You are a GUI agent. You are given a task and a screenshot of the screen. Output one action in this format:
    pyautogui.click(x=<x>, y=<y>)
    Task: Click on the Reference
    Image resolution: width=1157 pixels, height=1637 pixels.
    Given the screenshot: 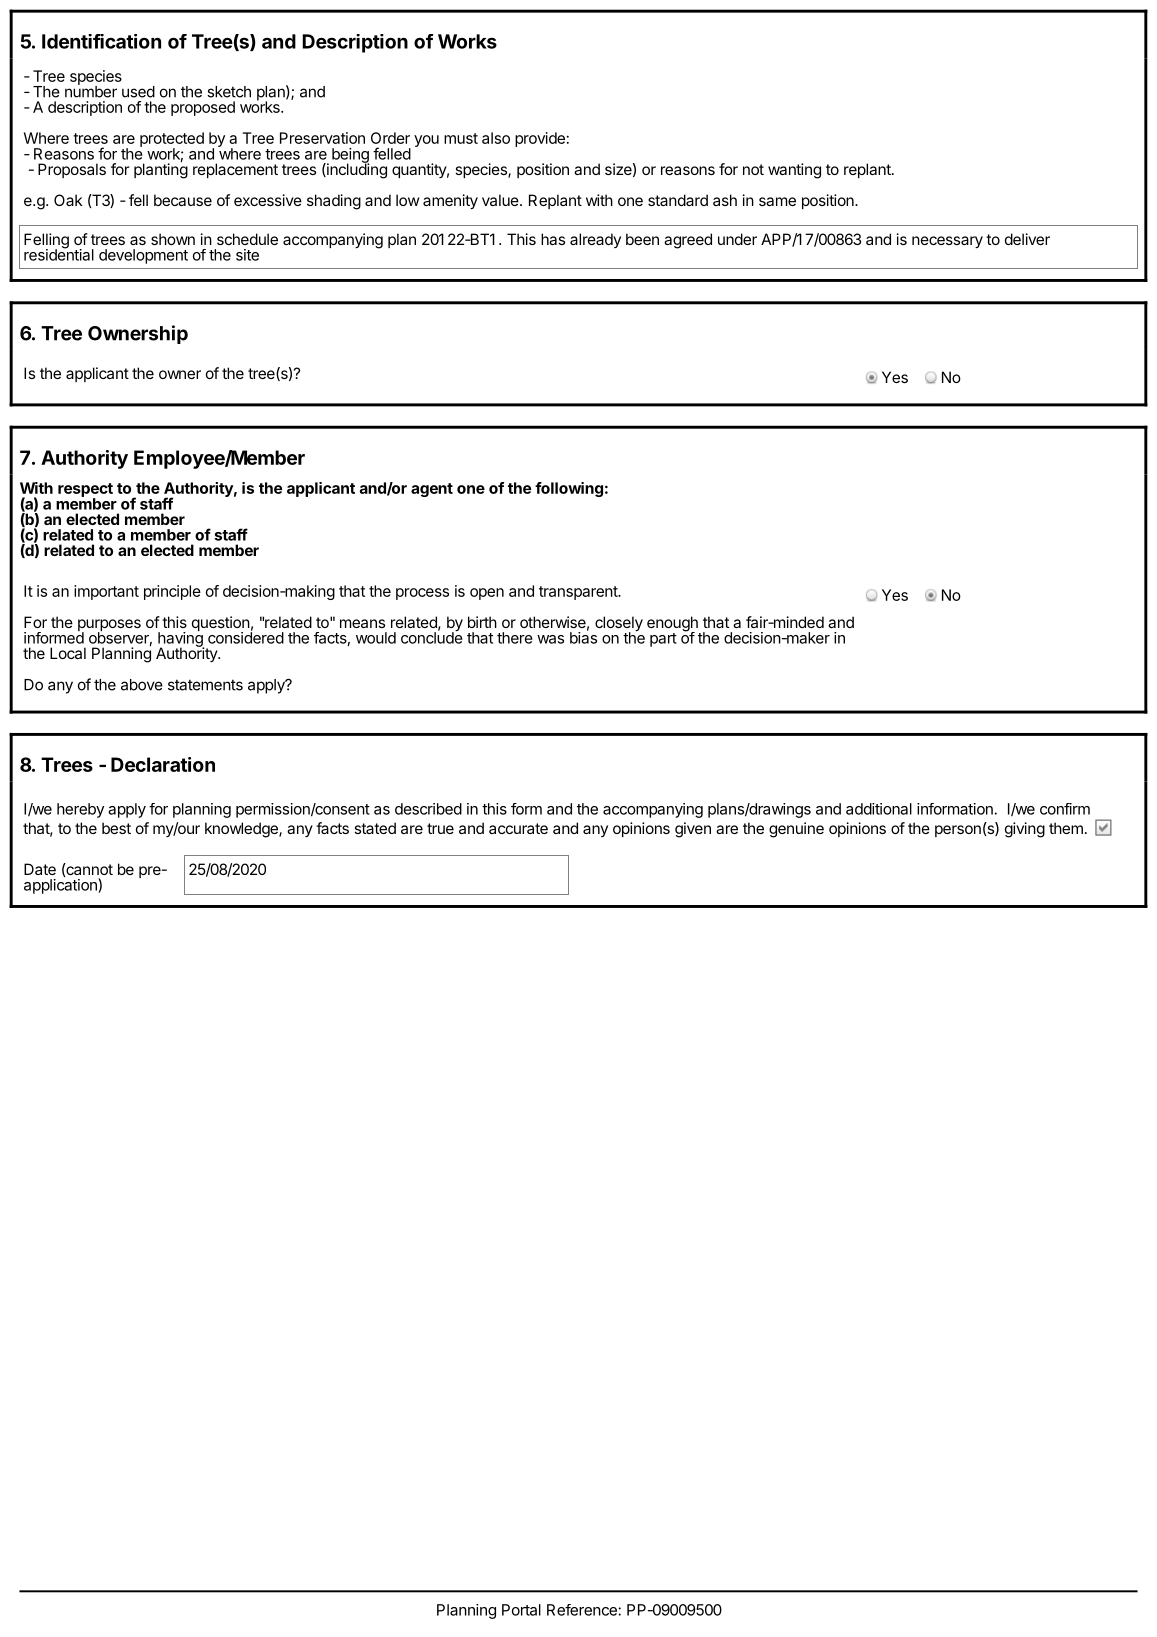 What is the action you would take?
    pyautogui.click(x=582, y=1610)
